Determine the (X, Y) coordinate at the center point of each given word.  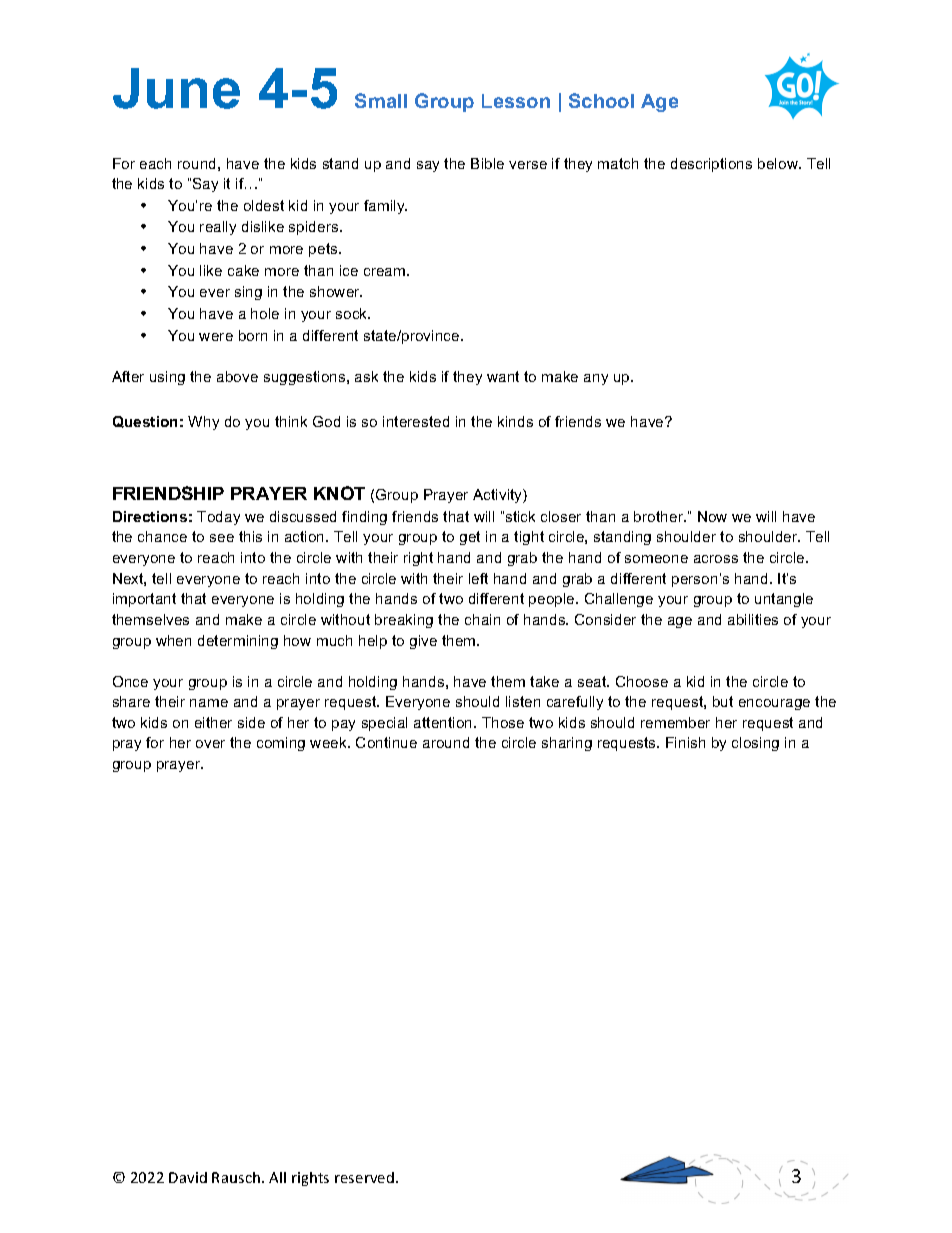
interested (416, 421)
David (188, 1177)
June (176, 88)
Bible (487, 163)
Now (712, 516)
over (210, 744)
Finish (685, 742)
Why (203, 423)
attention (444, 722)
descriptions (711, 165)
